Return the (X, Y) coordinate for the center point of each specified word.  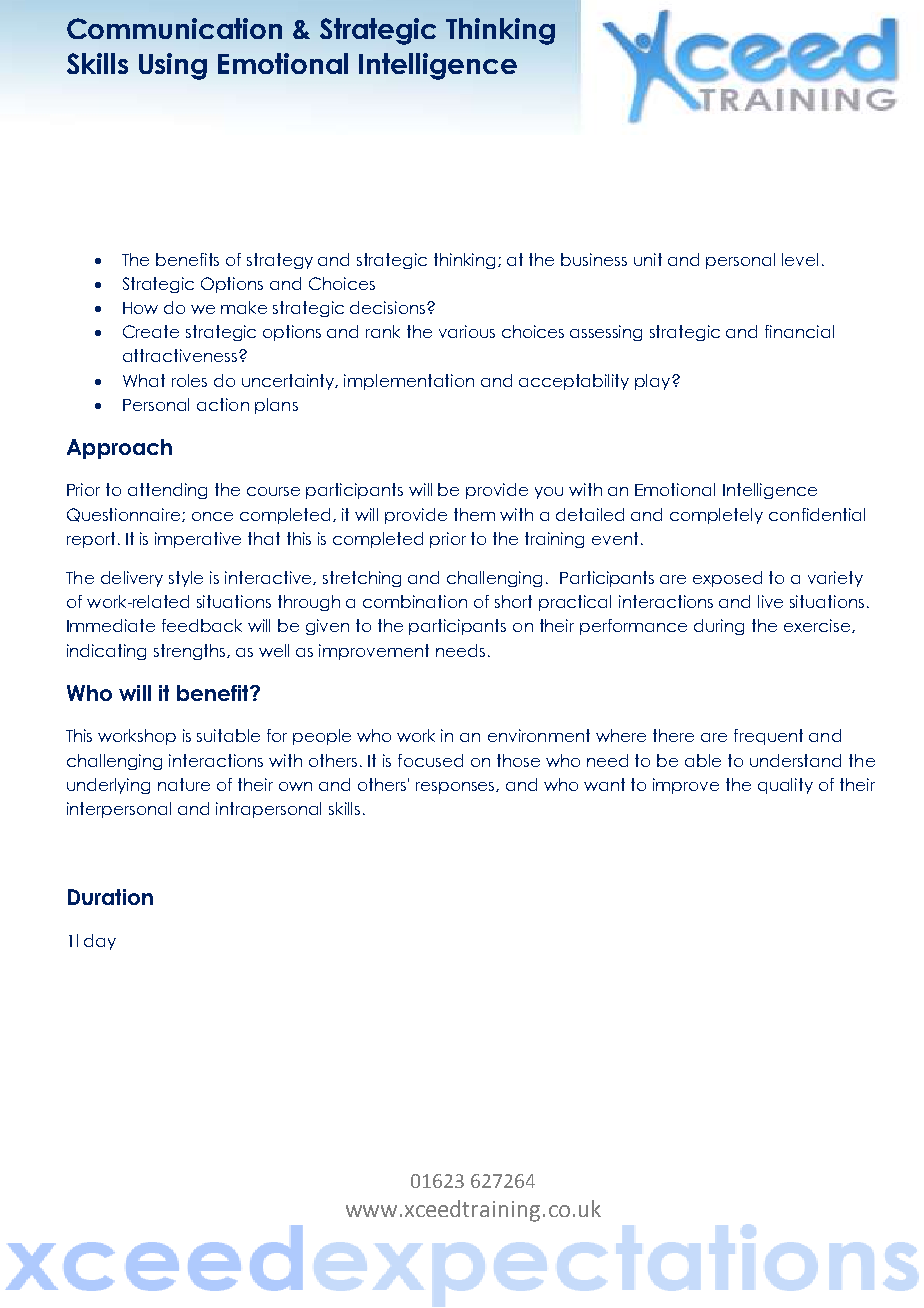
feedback (202, 625)
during (719, 627)
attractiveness (181, 355)
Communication (174, 28)
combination (415, 601)
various (467, 331)
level (800, 259)
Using (173, 66)
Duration (110, 897)
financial (799, 331)
